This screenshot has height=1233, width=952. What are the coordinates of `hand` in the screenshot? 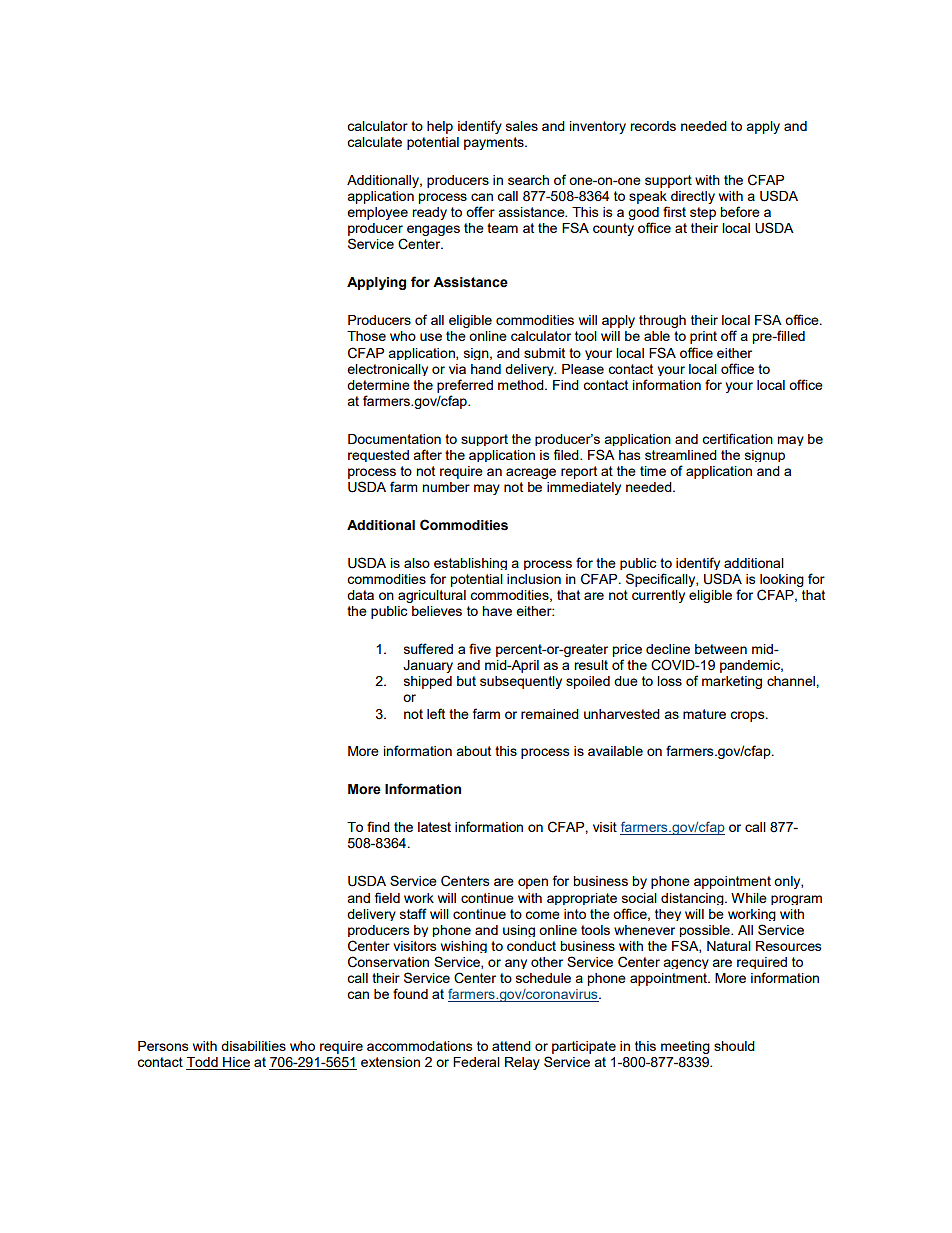 It's located at (486, 369).
